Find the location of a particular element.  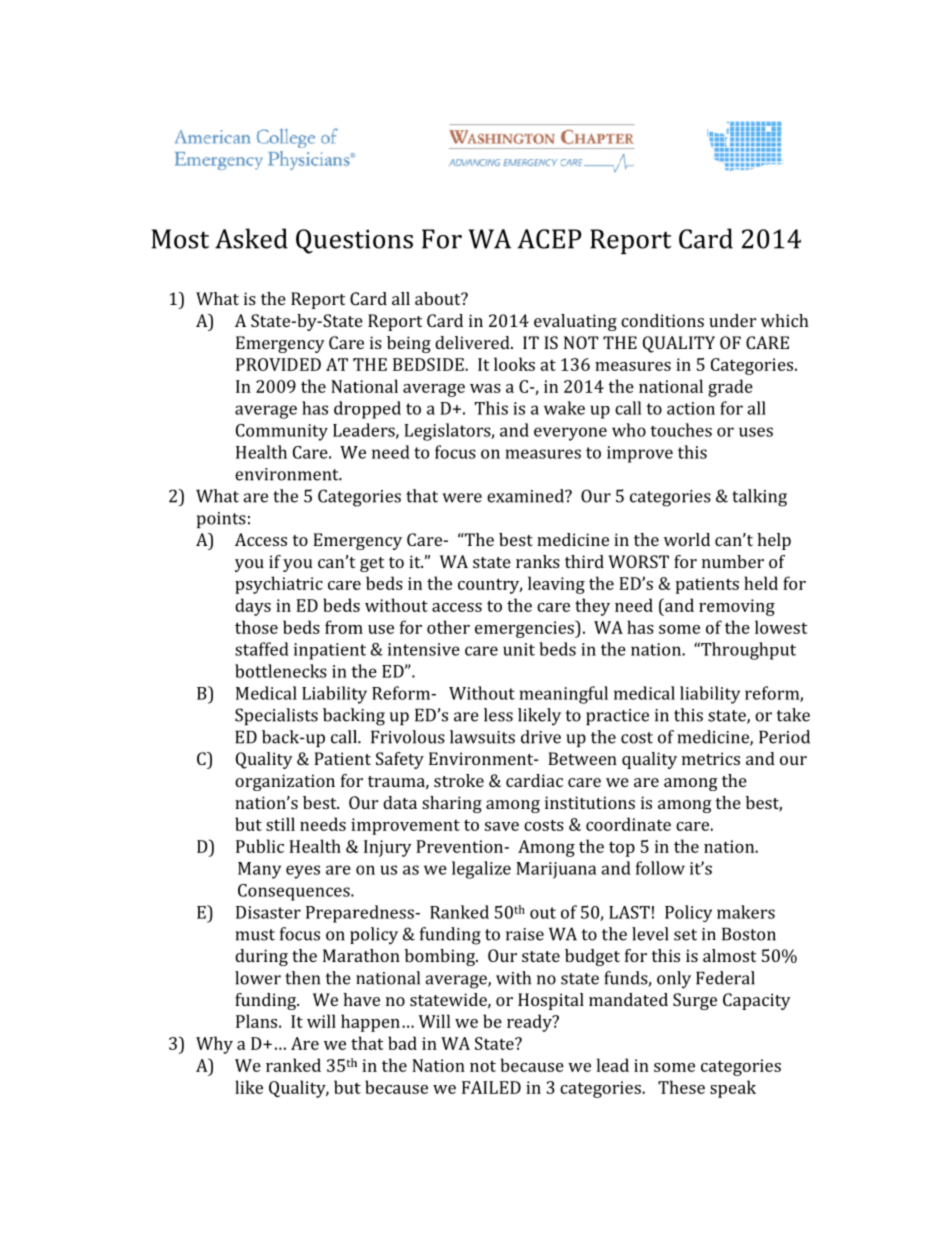

points is located at coordinates (221, 520).
